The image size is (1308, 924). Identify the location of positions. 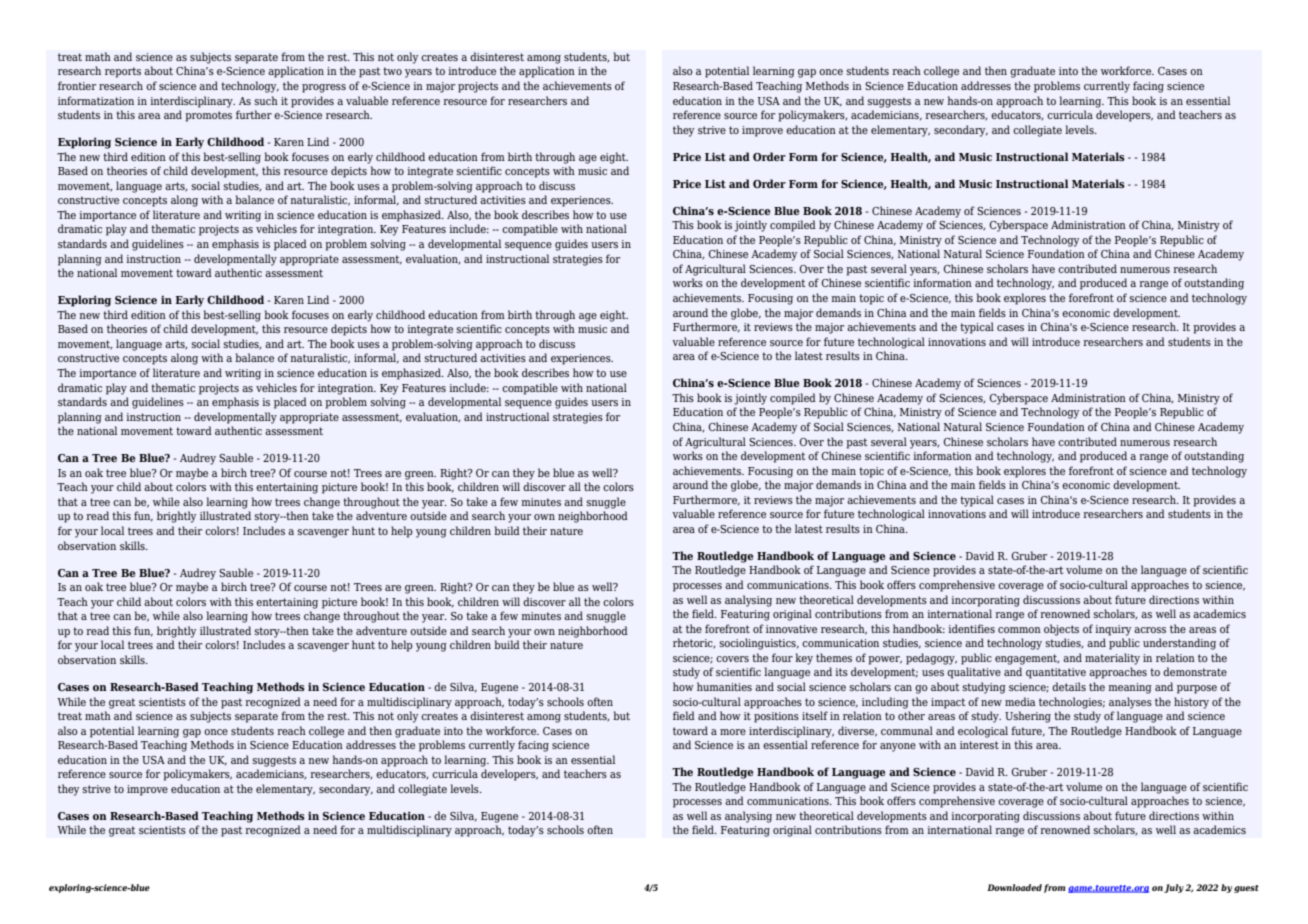
(776, 717).
